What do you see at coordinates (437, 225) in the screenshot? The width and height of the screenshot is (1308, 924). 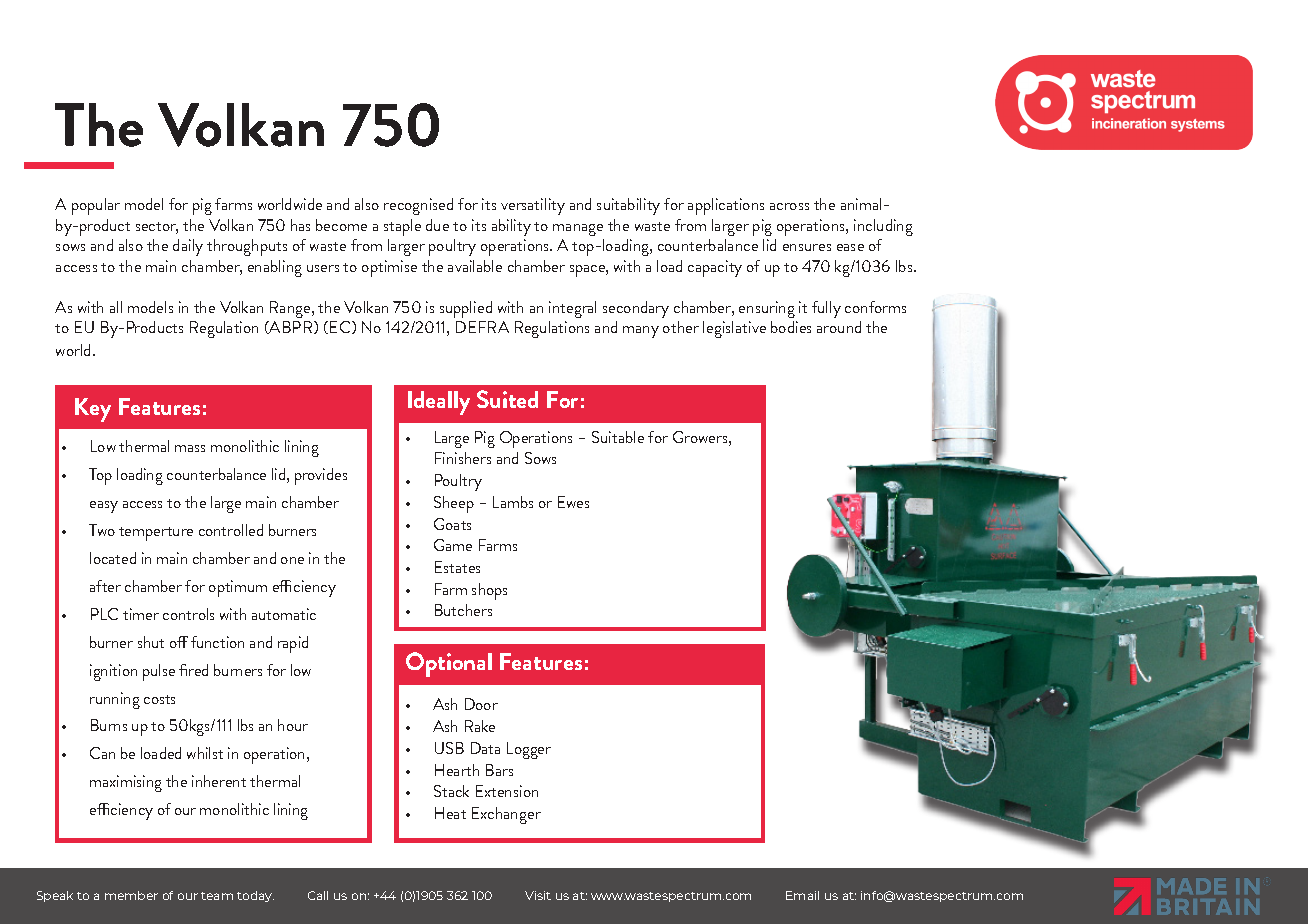 I see `due` at bounding box center [437, 225].
